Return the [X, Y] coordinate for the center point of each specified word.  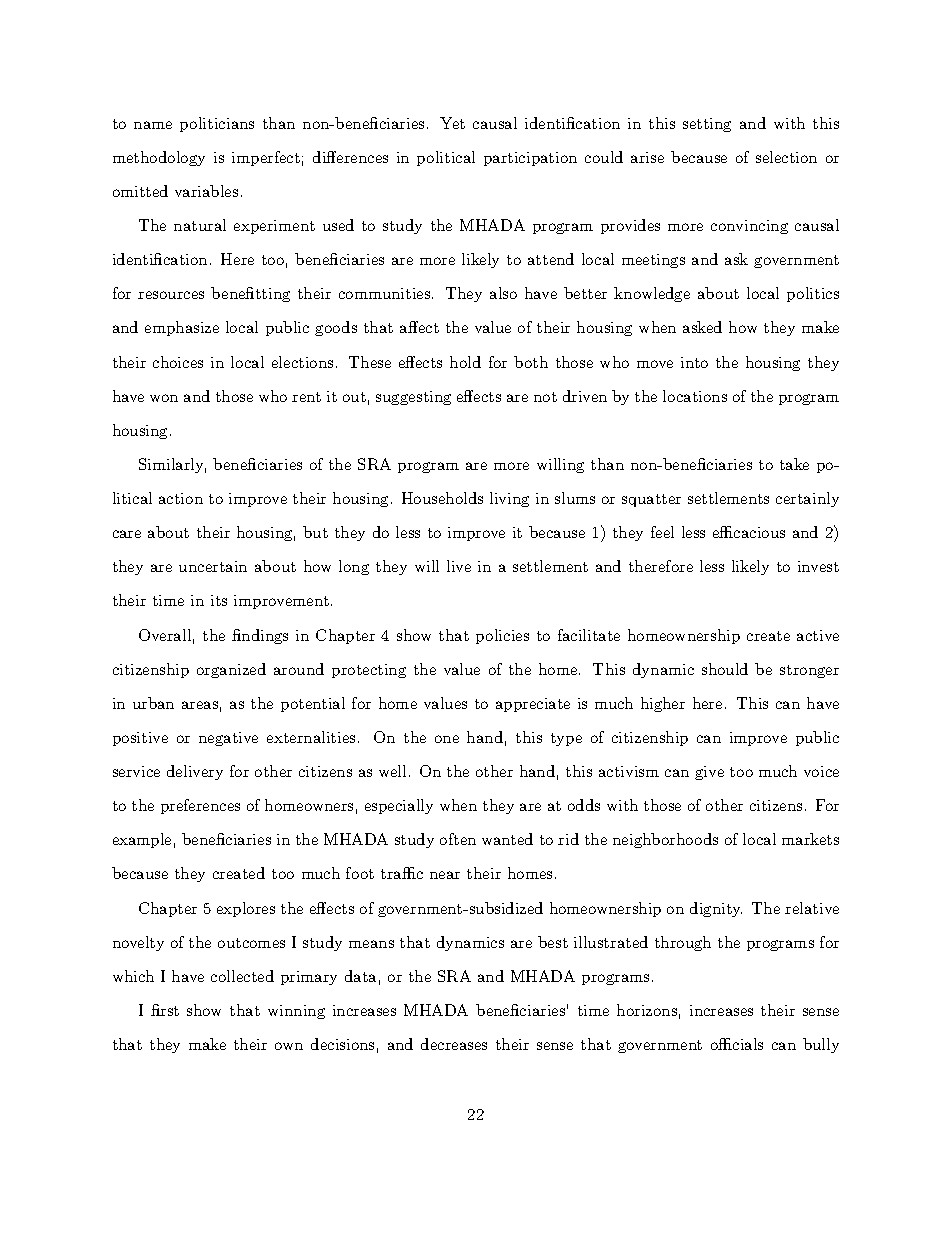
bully [821, 1045]
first [165, 1010]
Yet [452, 123]
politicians [217, 124]
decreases [454, 1044]
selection [786, 157]
